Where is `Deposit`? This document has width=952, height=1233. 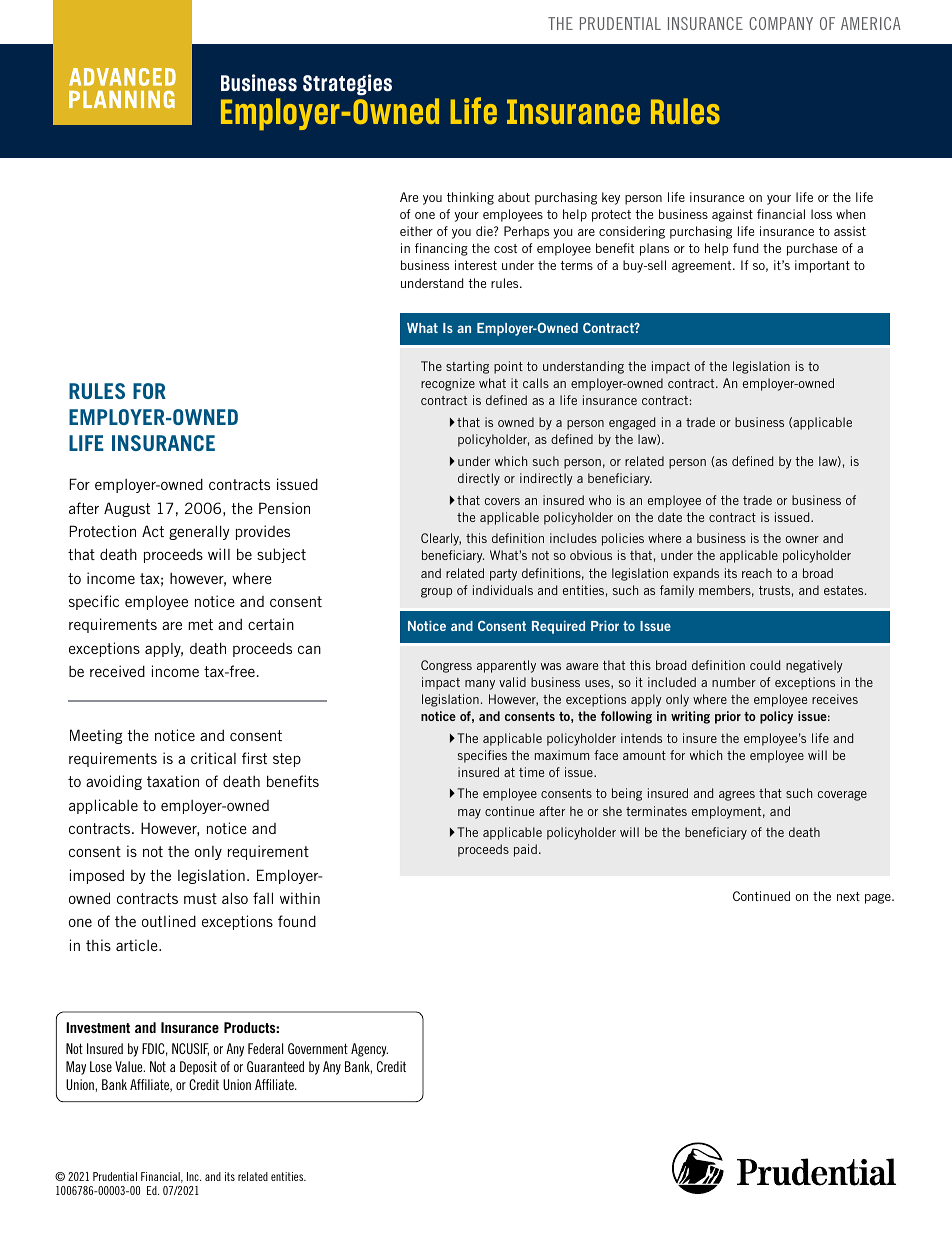 Deposit is located at coordinates (198, 1068).
